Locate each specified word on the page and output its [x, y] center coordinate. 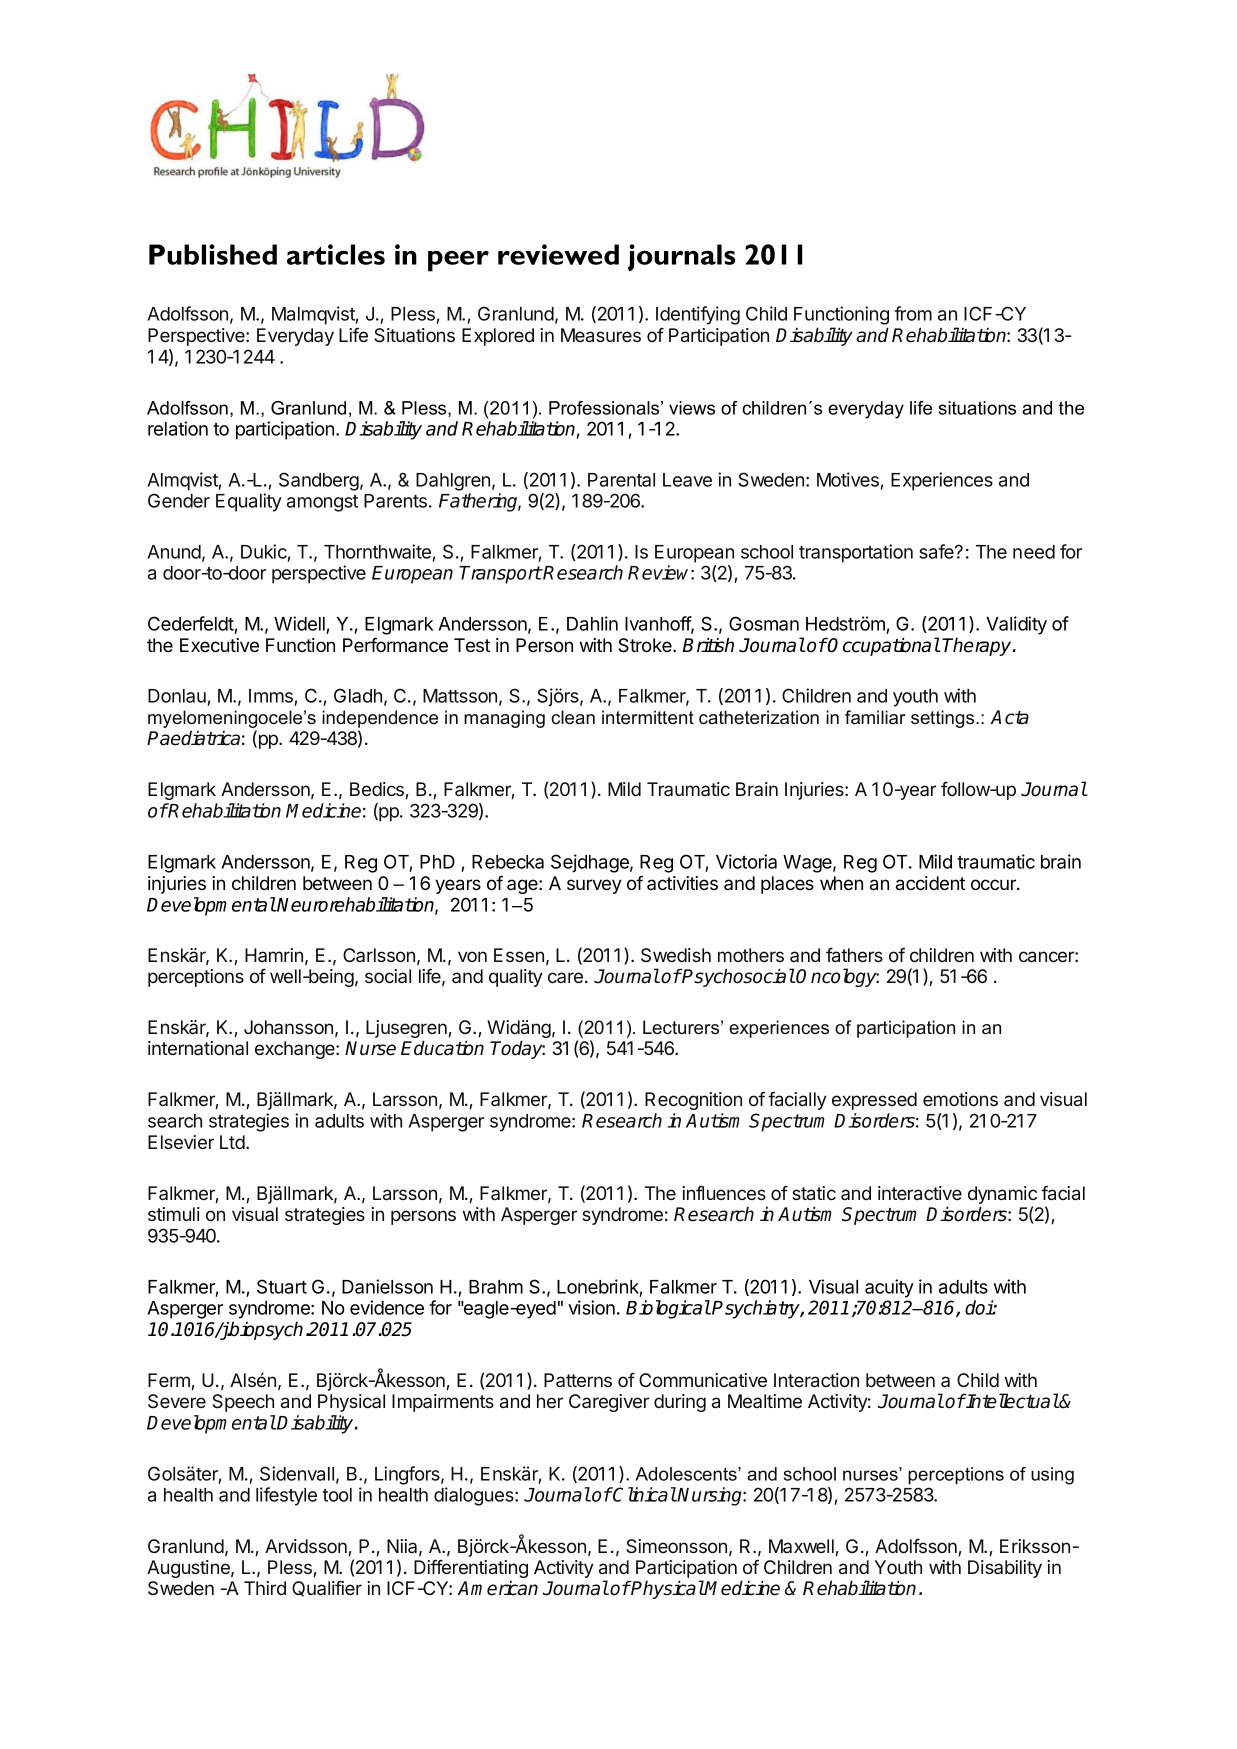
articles [336, 254]
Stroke [646, 645]
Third [265, 1588]
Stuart [282, 1286]
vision [591, 1307]
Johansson [288, 1027]
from [913, 313]
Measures [601, 335]
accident [930, 883]
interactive [920, 1193]
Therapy [978, 646]
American [497, 1588]
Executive [219, 645]
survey [594, 886]
